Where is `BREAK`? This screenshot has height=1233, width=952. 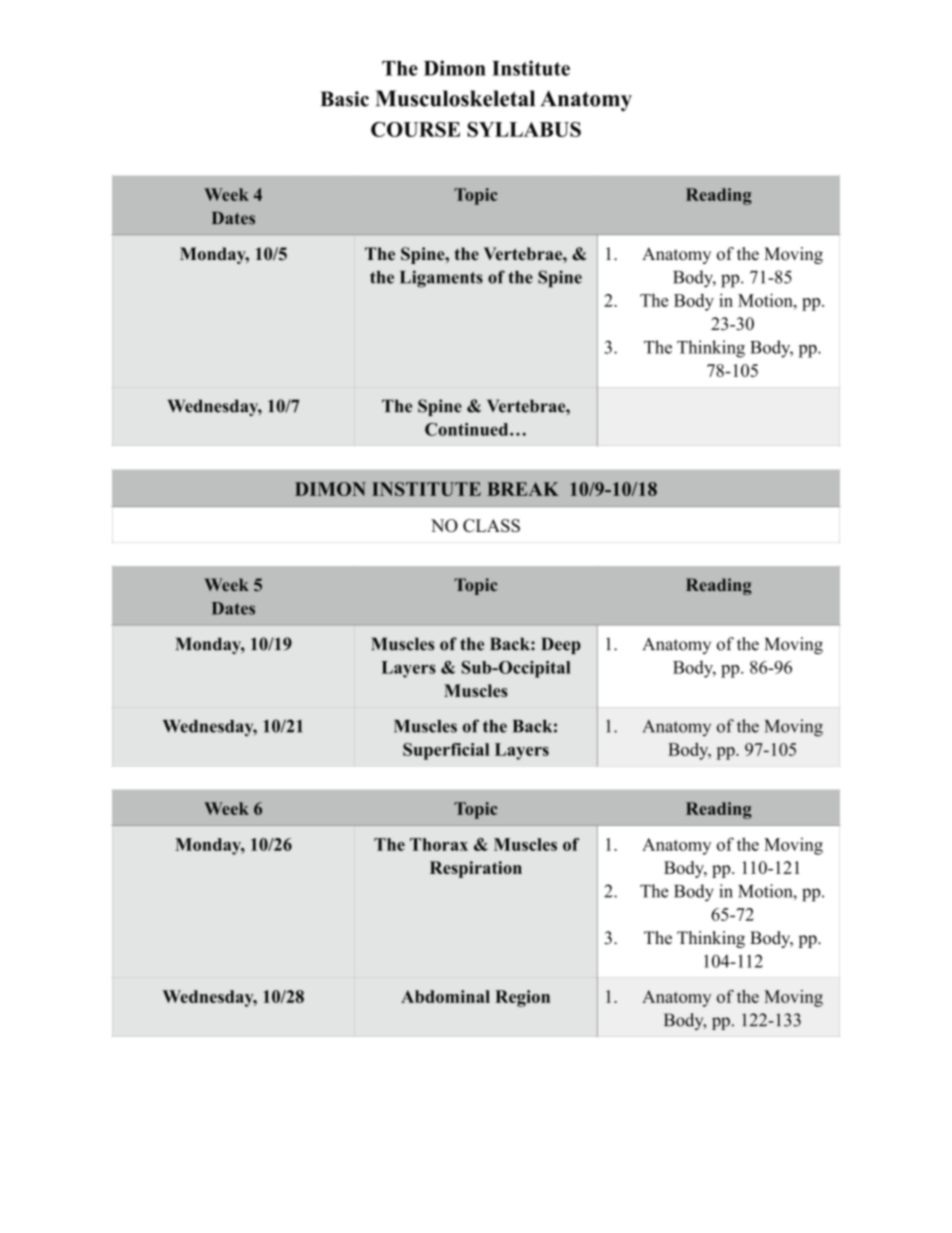 BREAK is located at coordinates (523, 489).
